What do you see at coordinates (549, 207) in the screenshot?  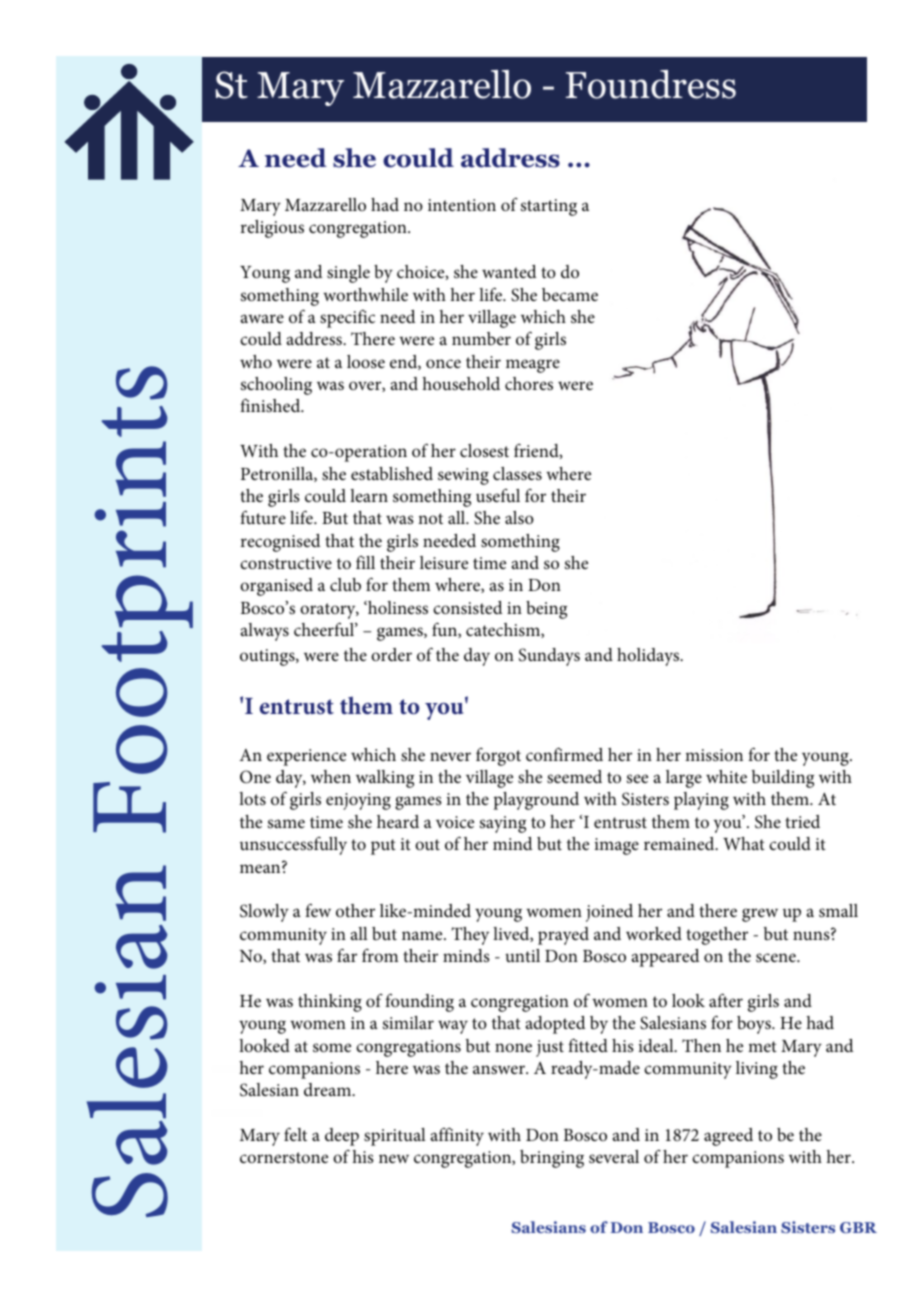 I see `starting` at bounding box center [549, 207].
